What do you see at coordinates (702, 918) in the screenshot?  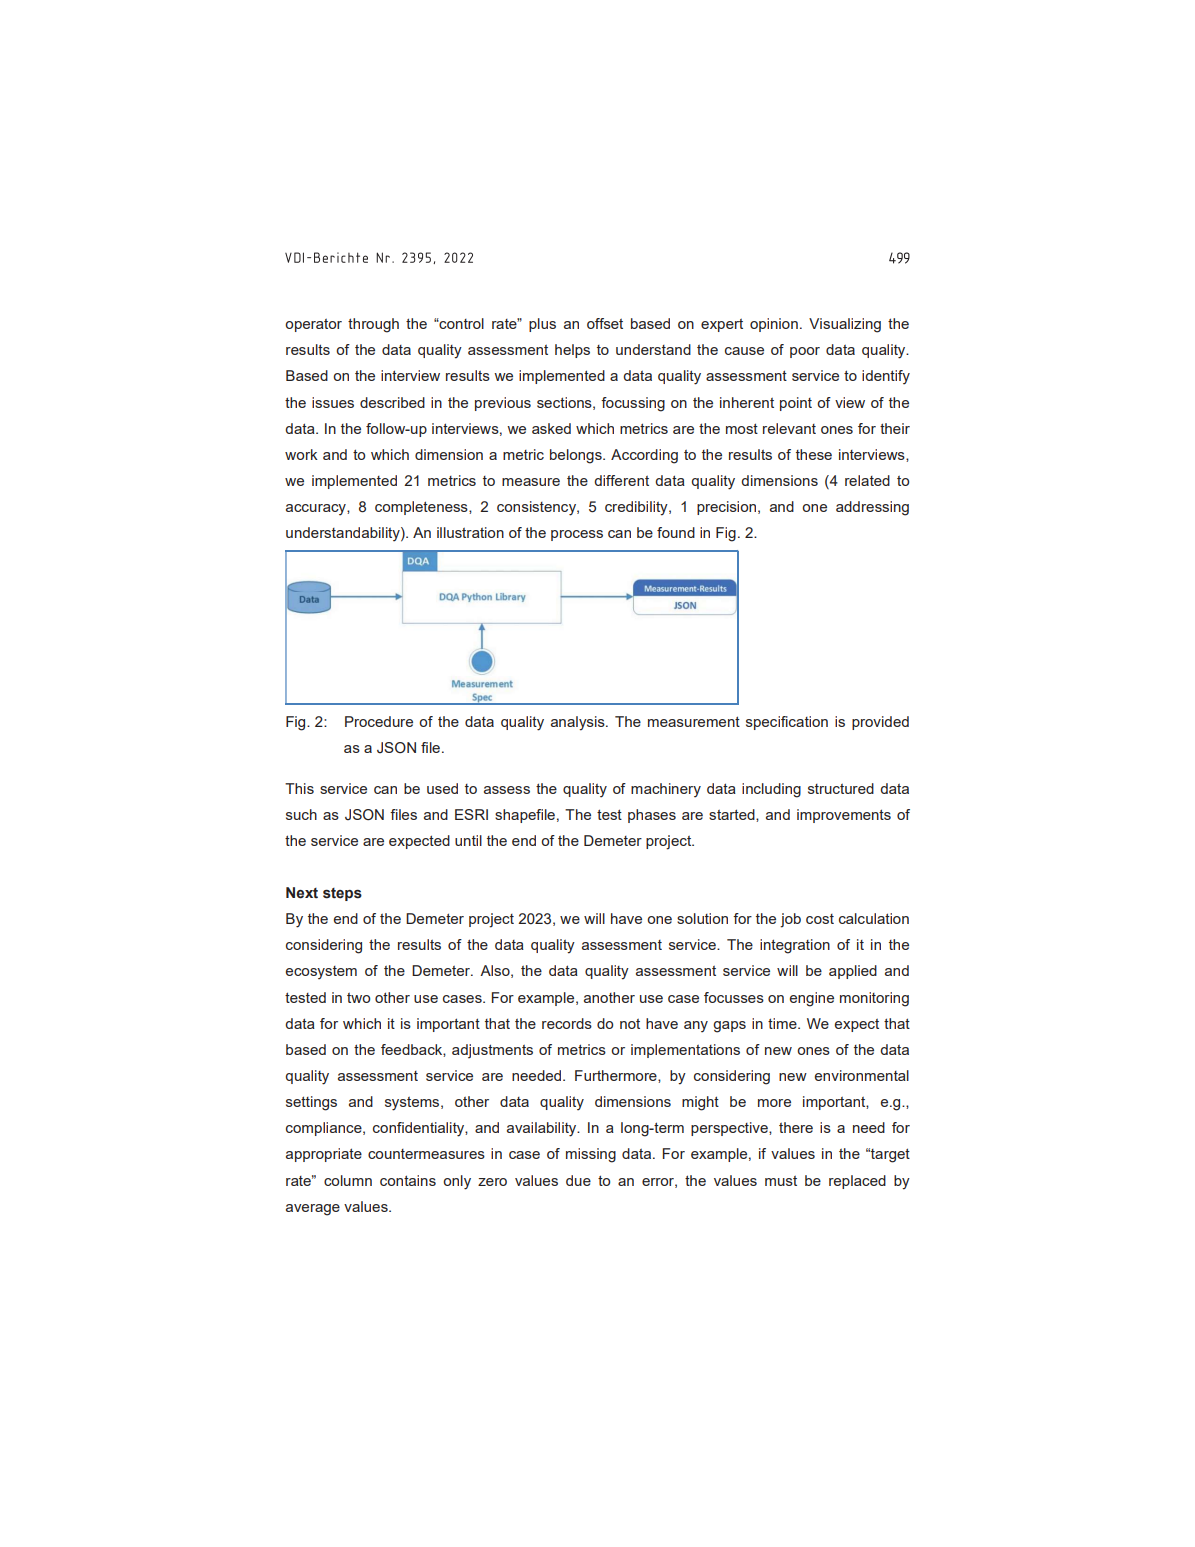 I see `solution` at bounding box center [702, 918].
